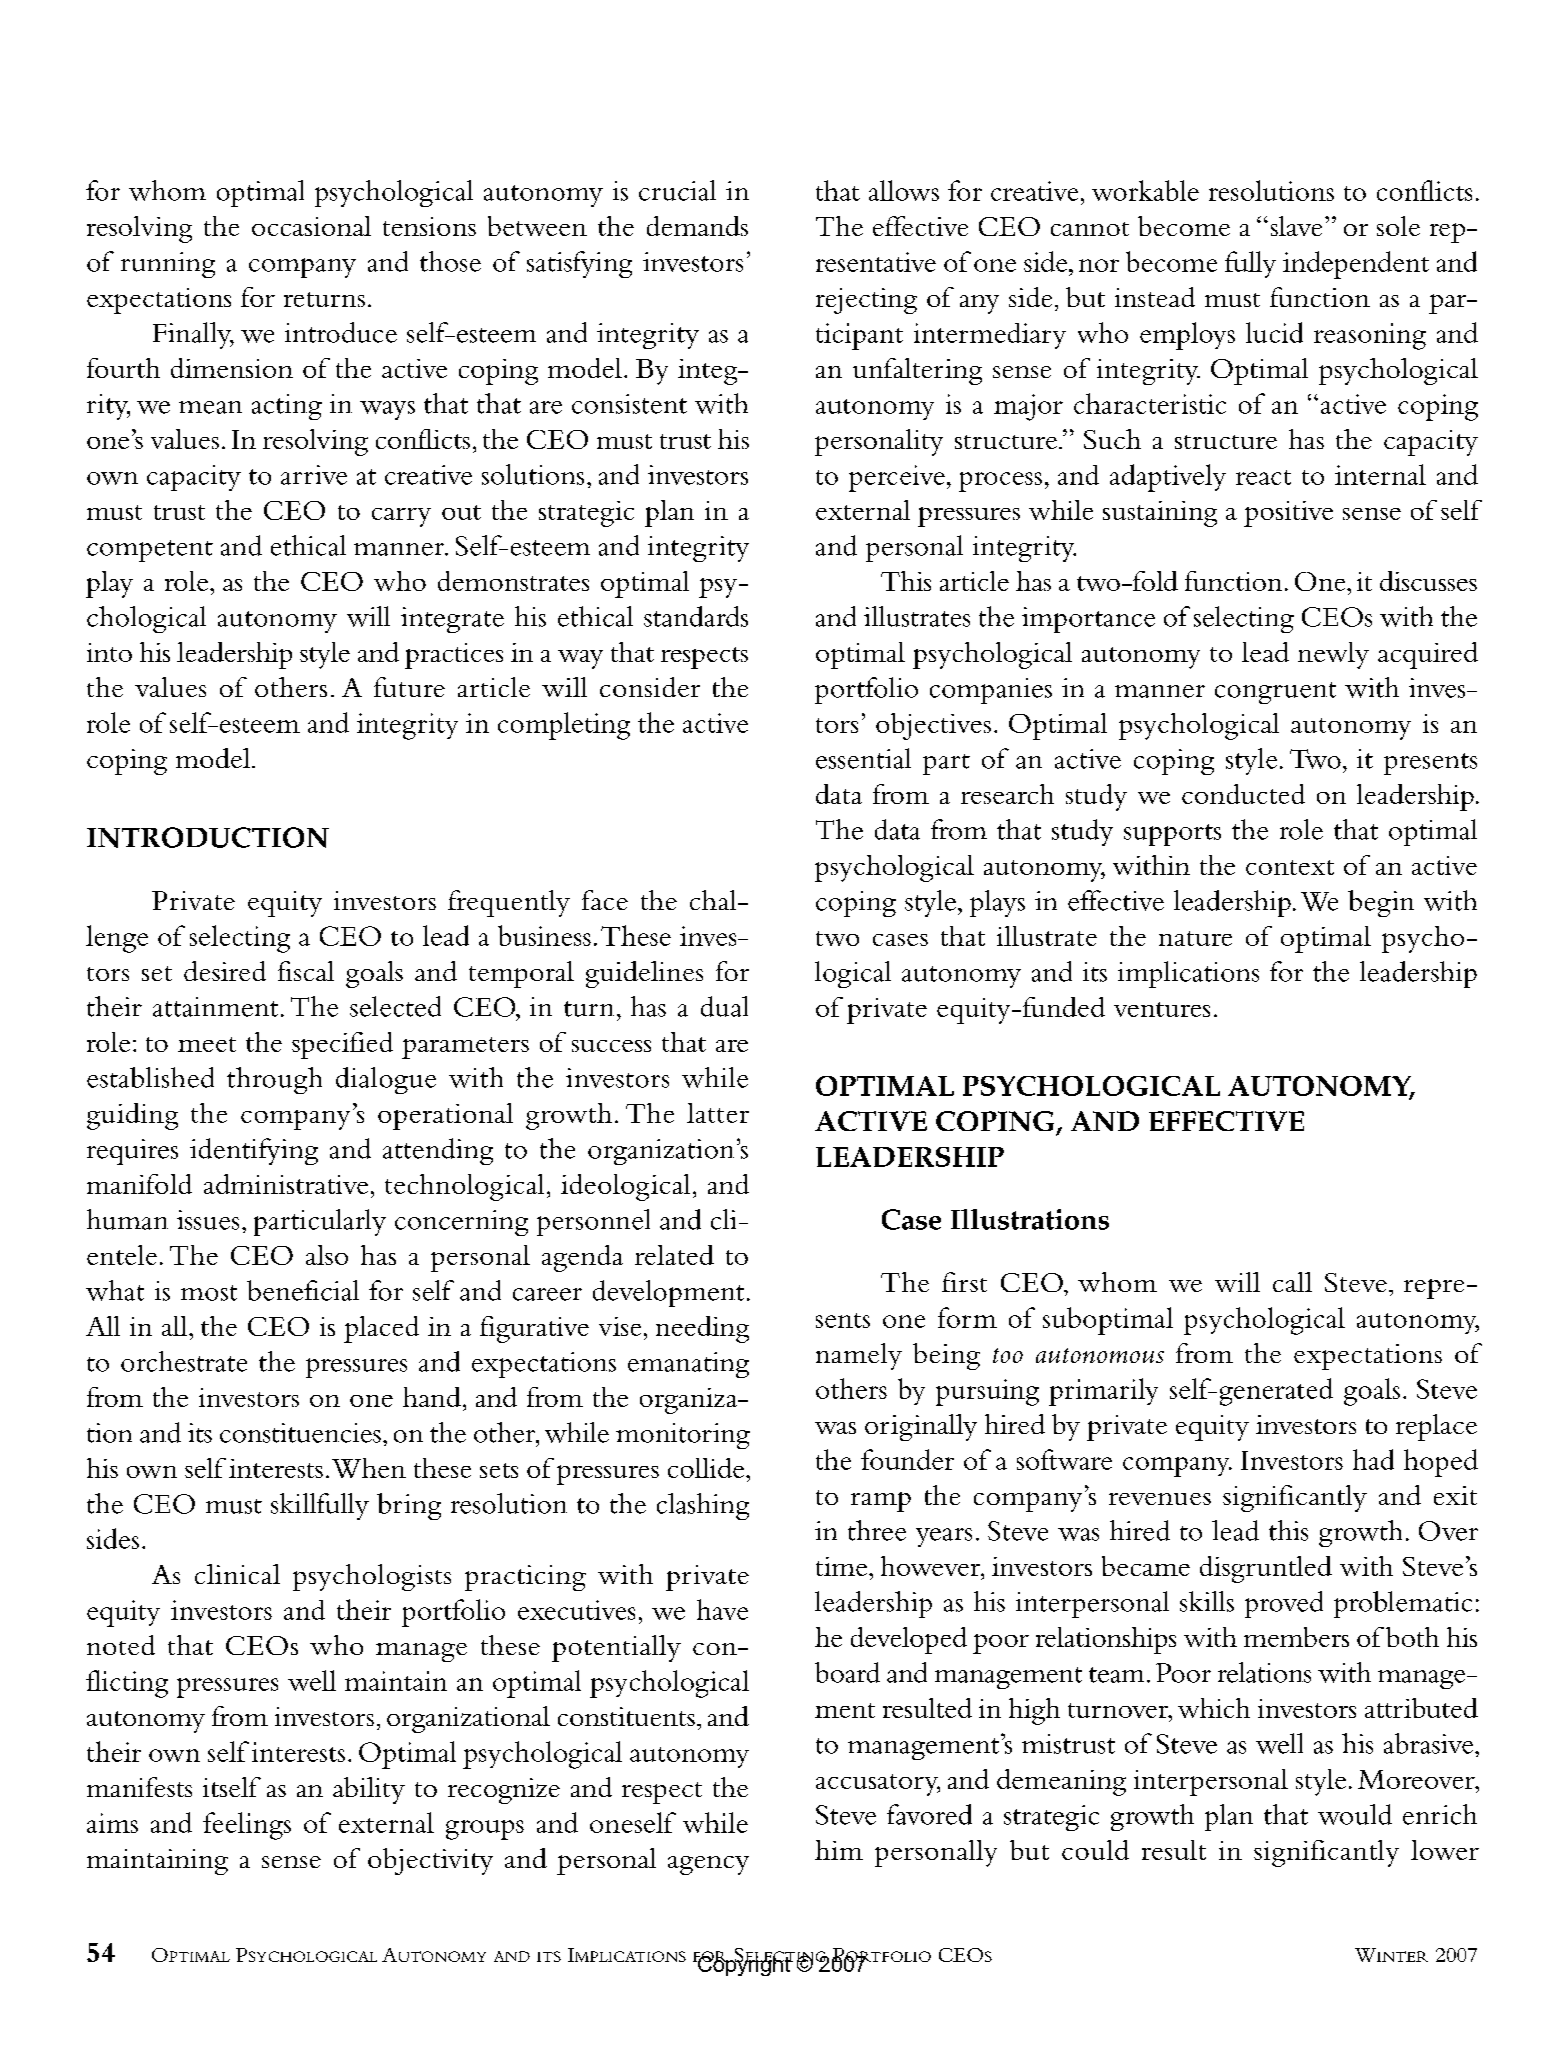 This document has width=1564, height=2055. Describe the element at coordinates (718, 1113) in the document. I see `latter` at that location.
